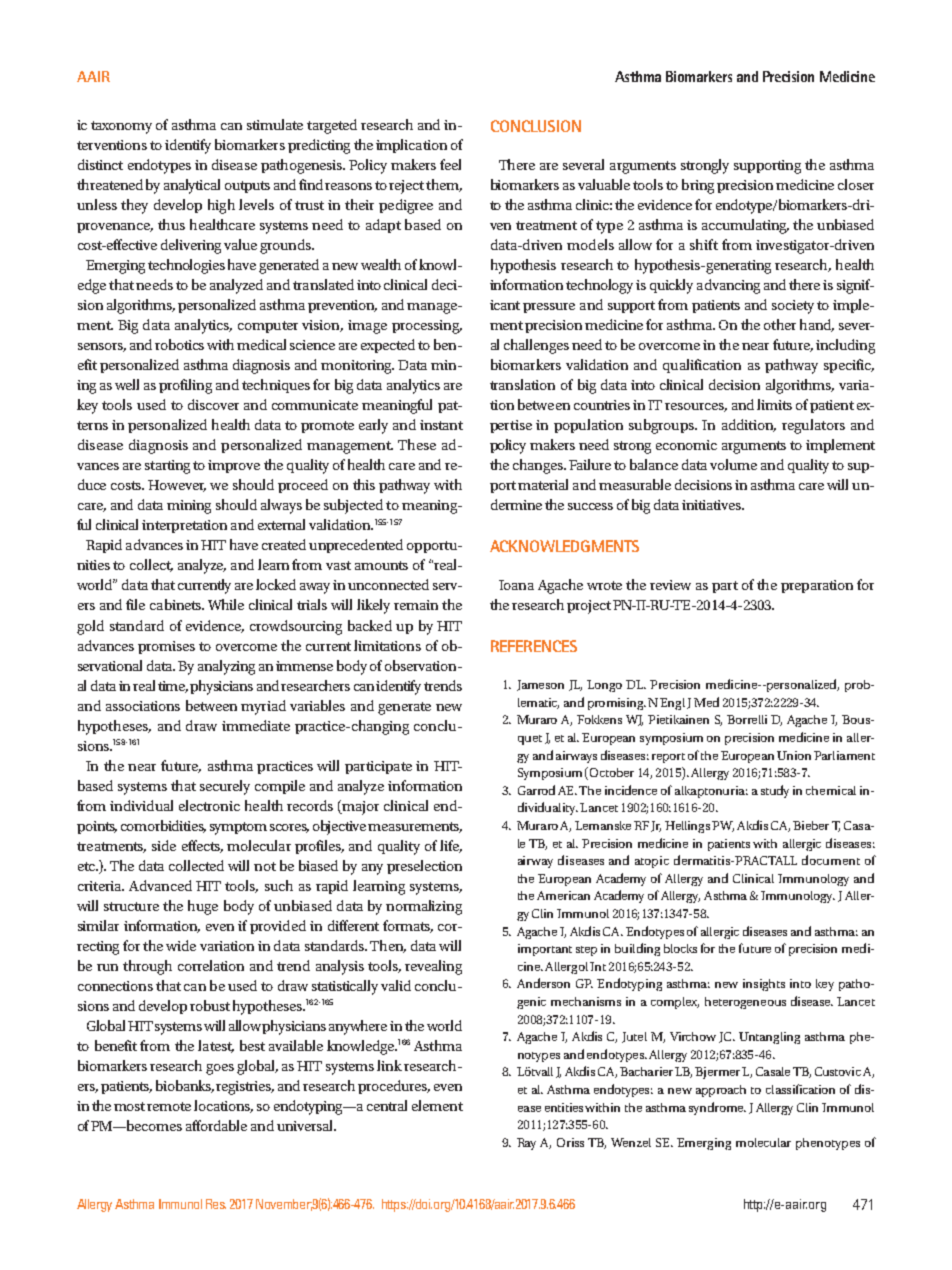 This screenshot has width=952, height=1270. What do you see at coordinates (775, 791) in the screenshot?
I see `study` at bounding box center [775, 791].
